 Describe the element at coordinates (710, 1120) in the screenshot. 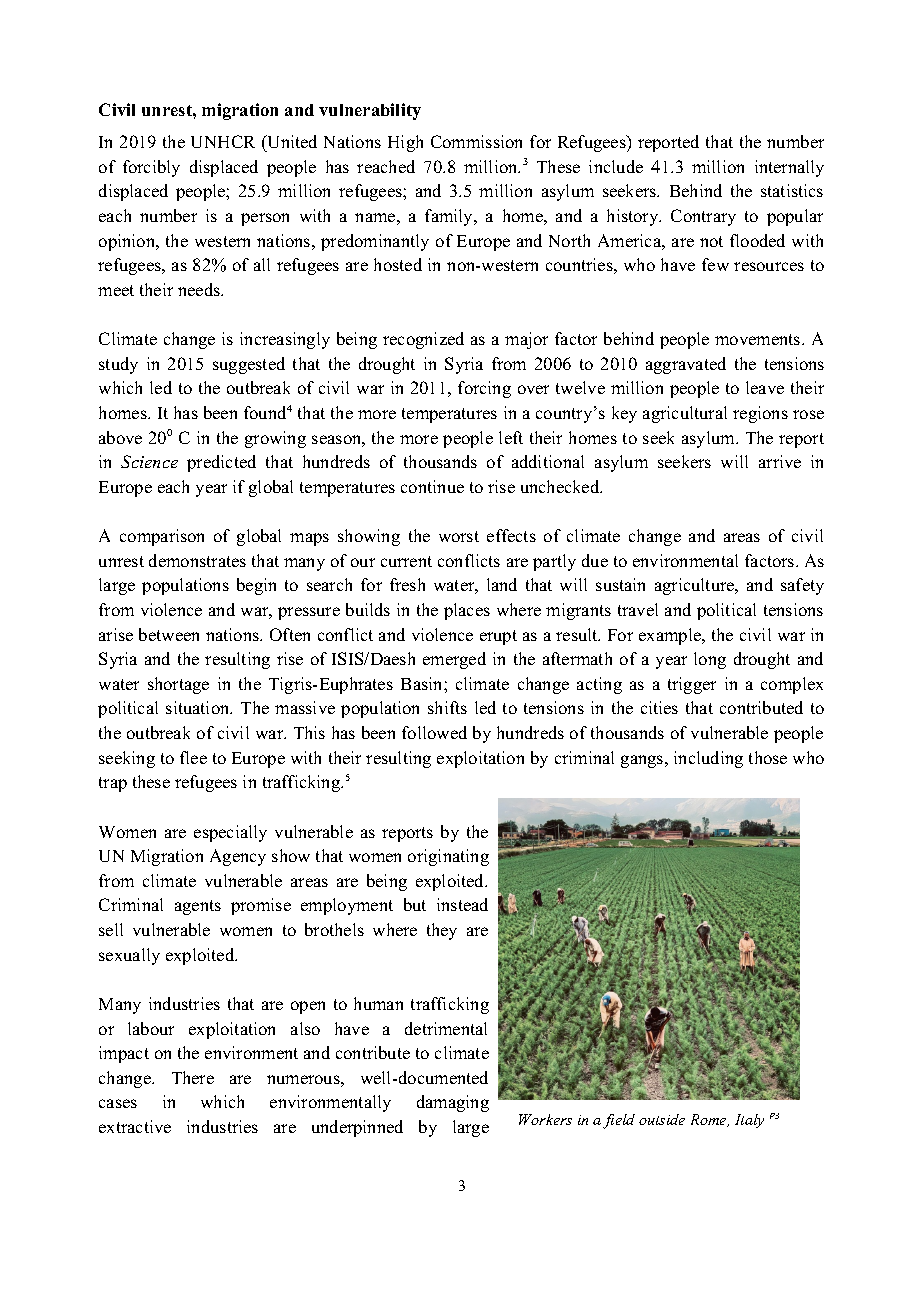

I see `Rome` at that location.
